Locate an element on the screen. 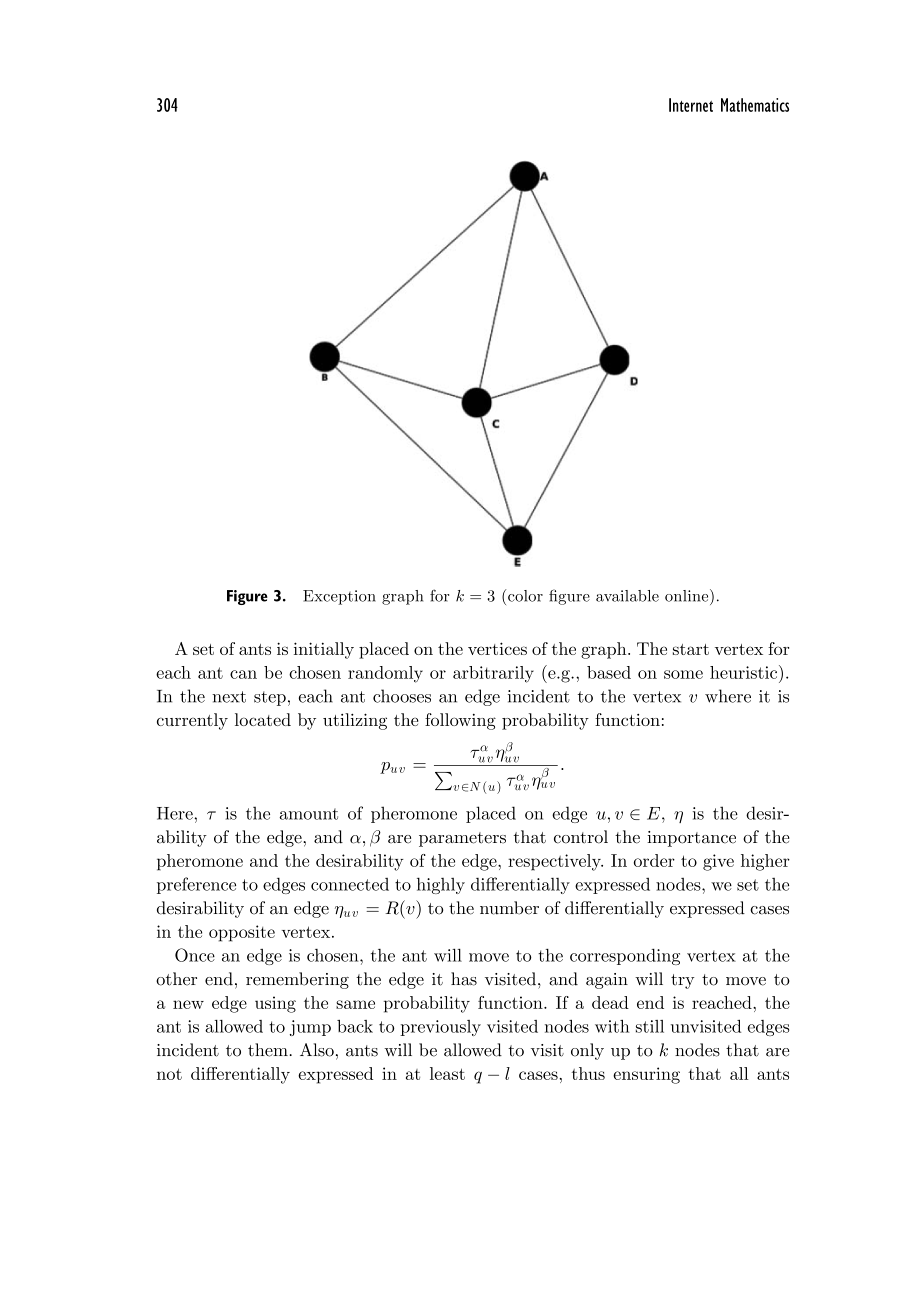 The height and width of the screenshot is (1316, 921). available is located at coordinates (627, 596).
